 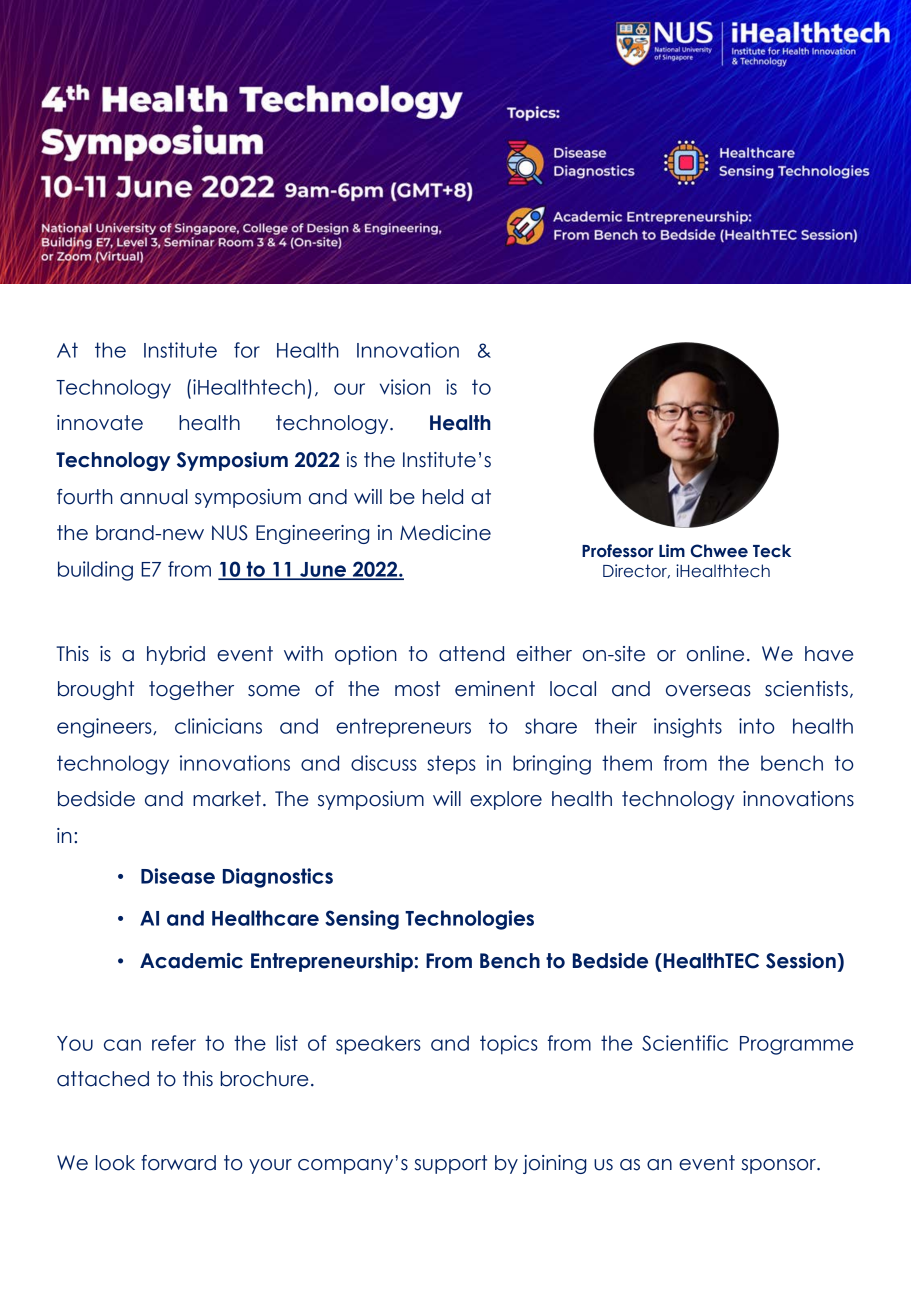 I want to click on Disease, so click(x=178, y=876).
